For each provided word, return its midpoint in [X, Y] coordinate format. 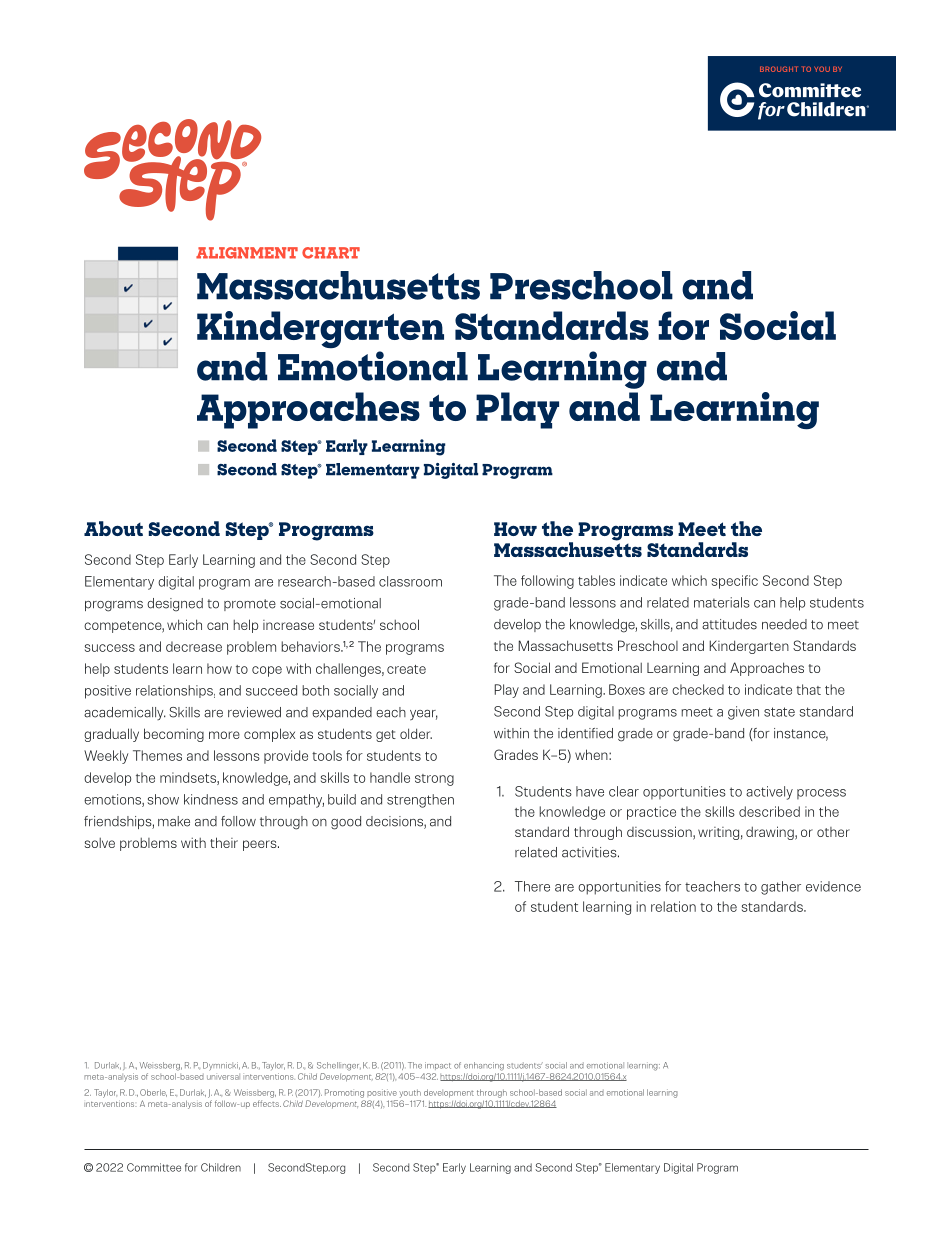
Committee [154, 1167]
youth [410, 1093]
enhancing [484, 1066]
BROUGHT [779, 69]
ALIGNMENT [247, 253]
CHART [331, 253]
